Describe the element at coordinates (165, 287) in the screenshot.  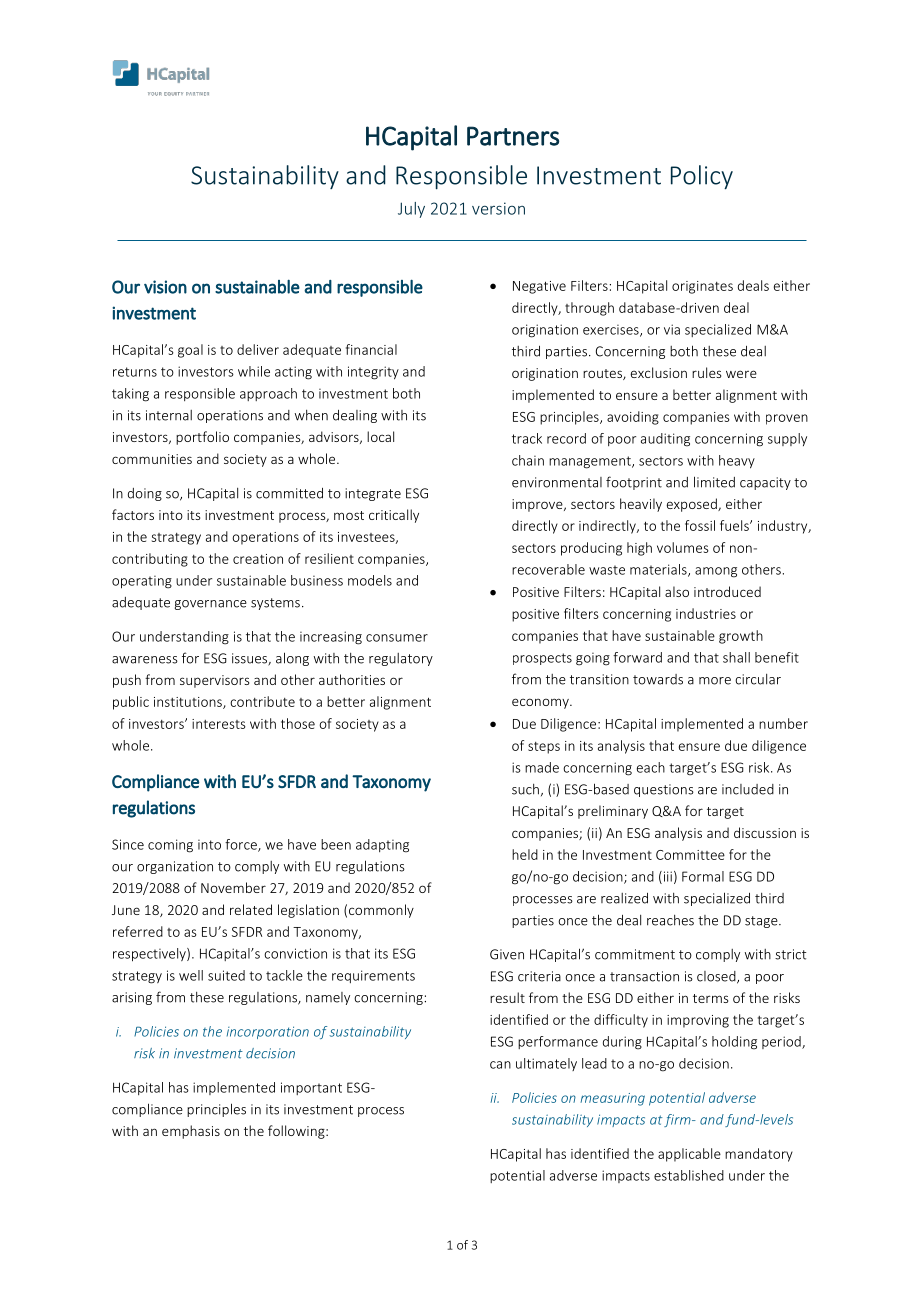
I see `vision` at that location.
